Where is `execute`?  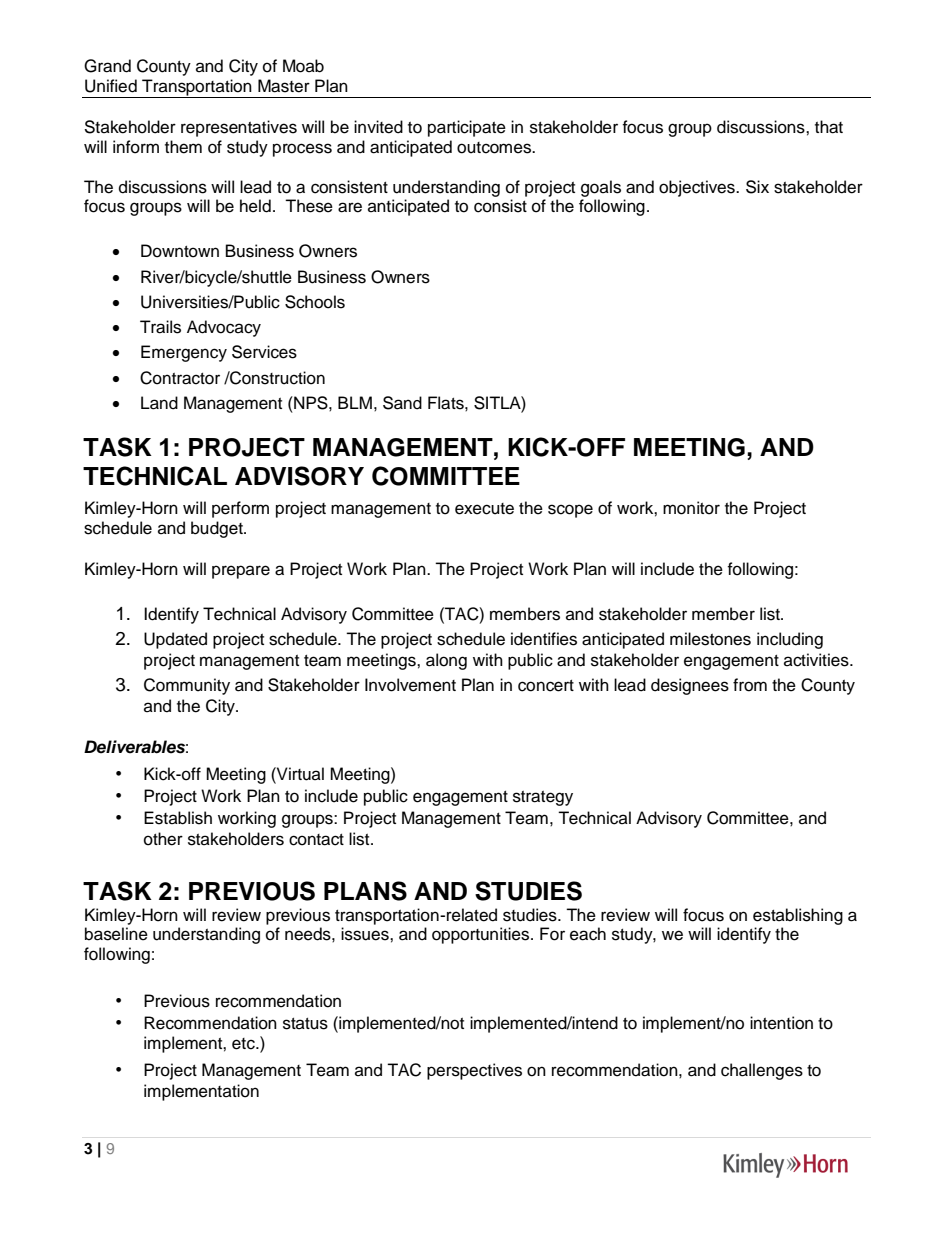 execute is located at coordinates (484, 509).
